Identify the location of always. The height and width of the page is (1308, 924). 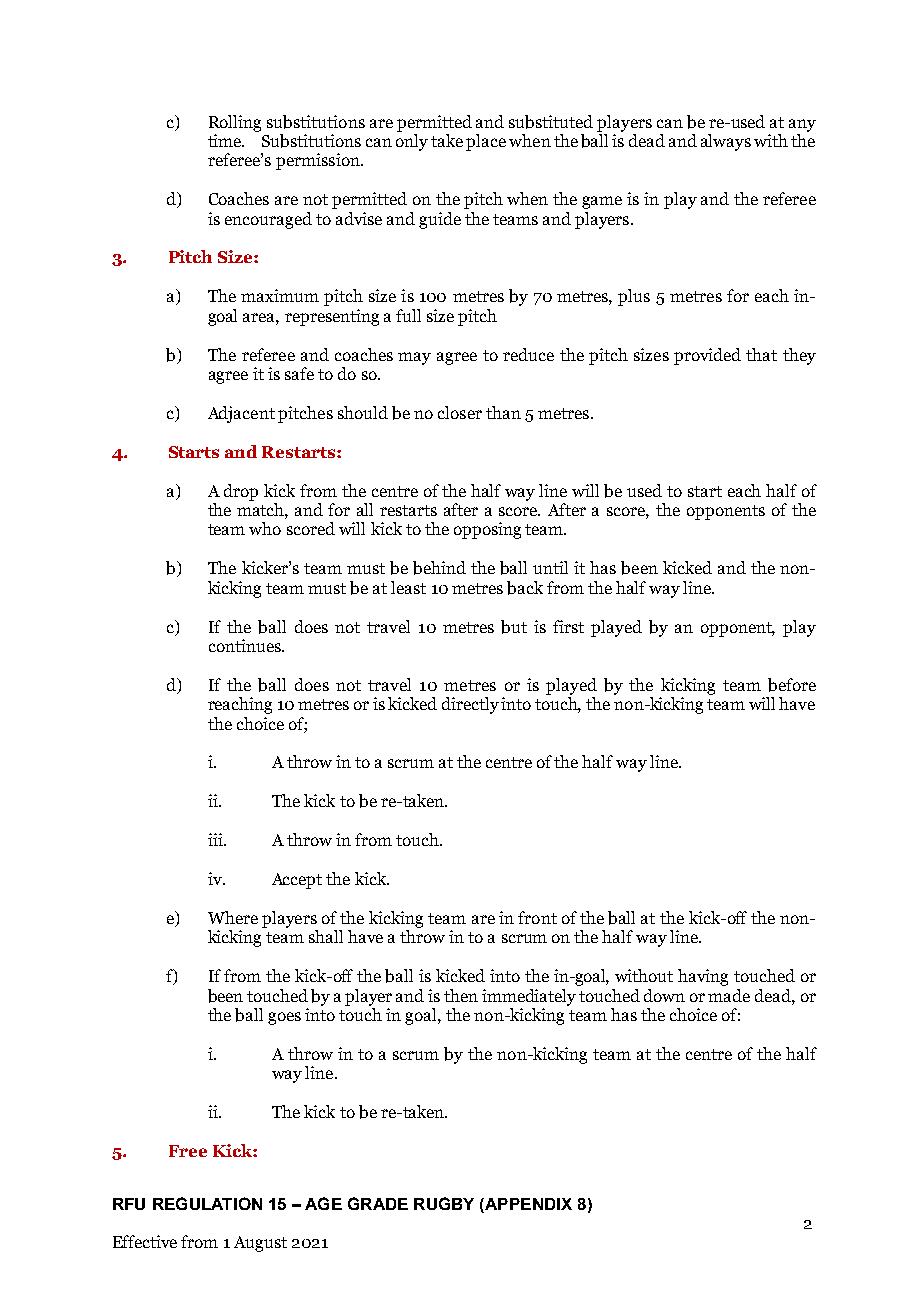
(726, 142).
